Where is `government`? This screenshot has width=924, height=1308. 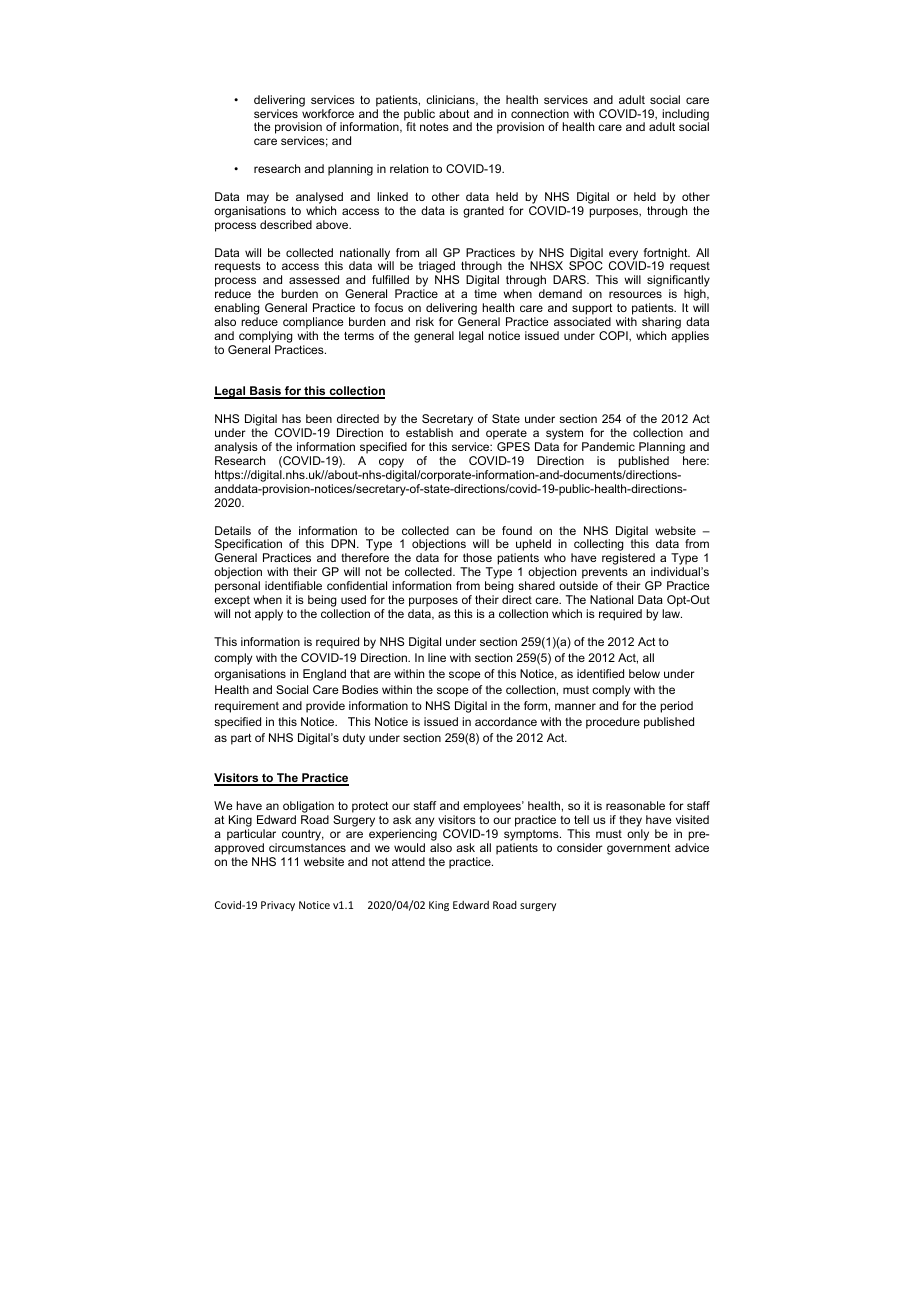 government is located at coordinates (639, 849).
